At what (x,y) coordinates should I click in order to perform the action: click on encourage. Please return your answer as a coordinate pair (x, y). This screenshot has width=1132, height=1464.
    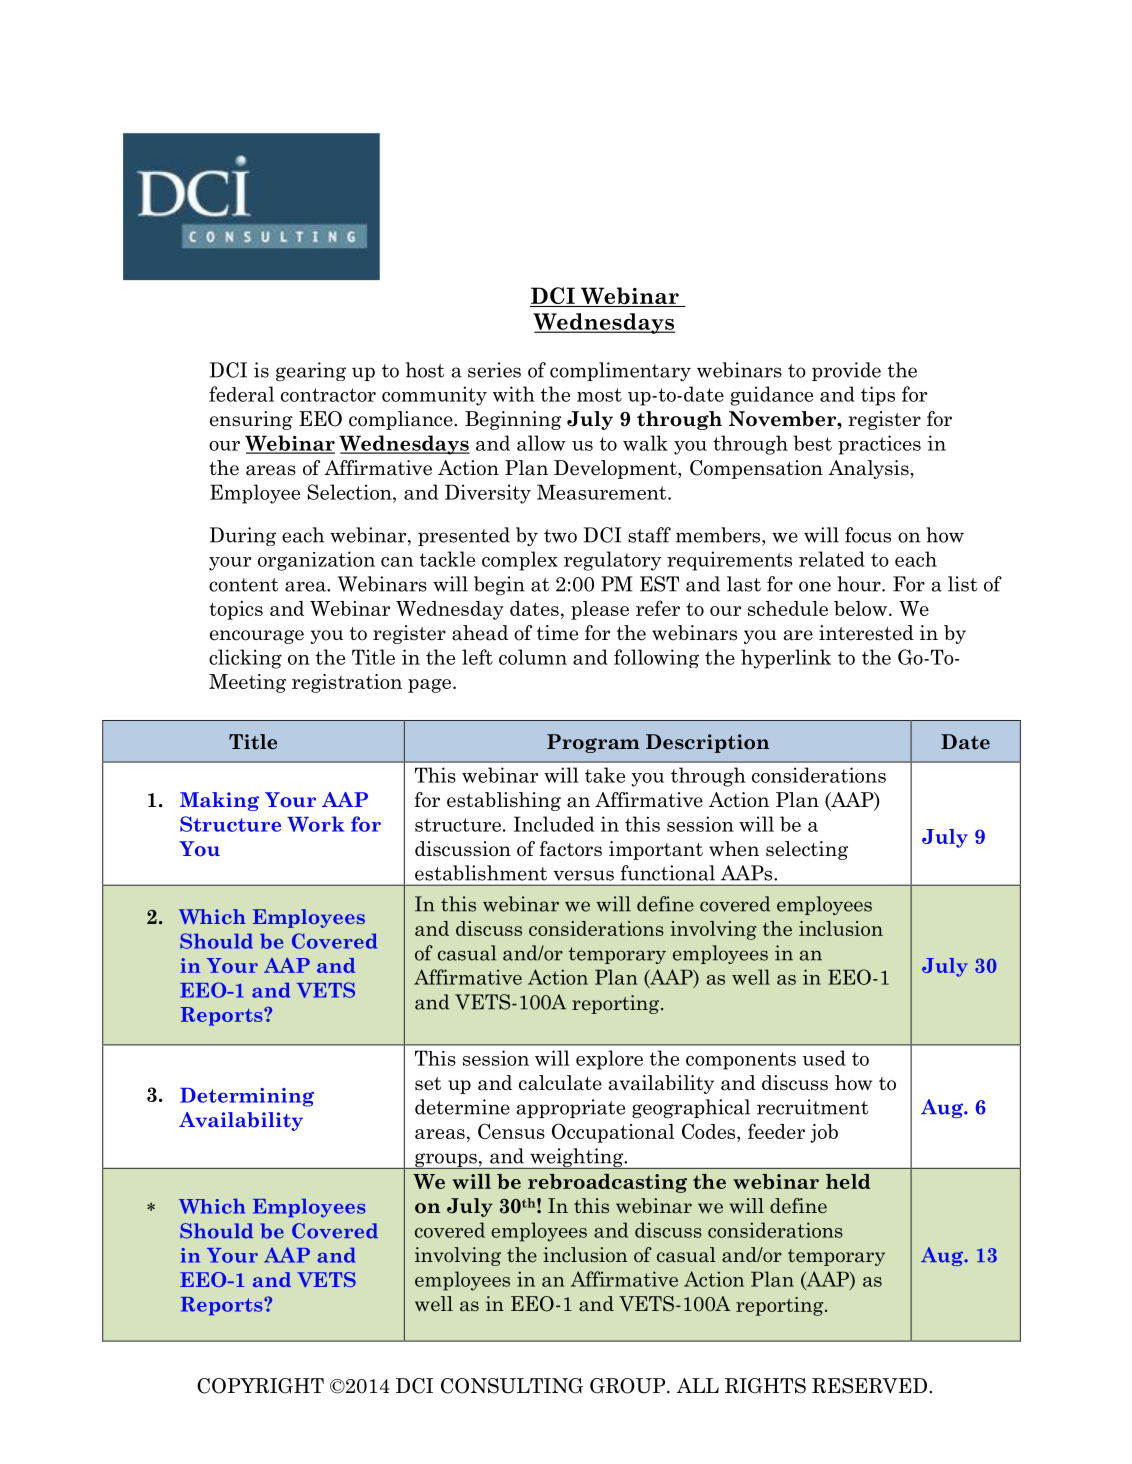
    Looking at the image, I should click on (257, 637).
